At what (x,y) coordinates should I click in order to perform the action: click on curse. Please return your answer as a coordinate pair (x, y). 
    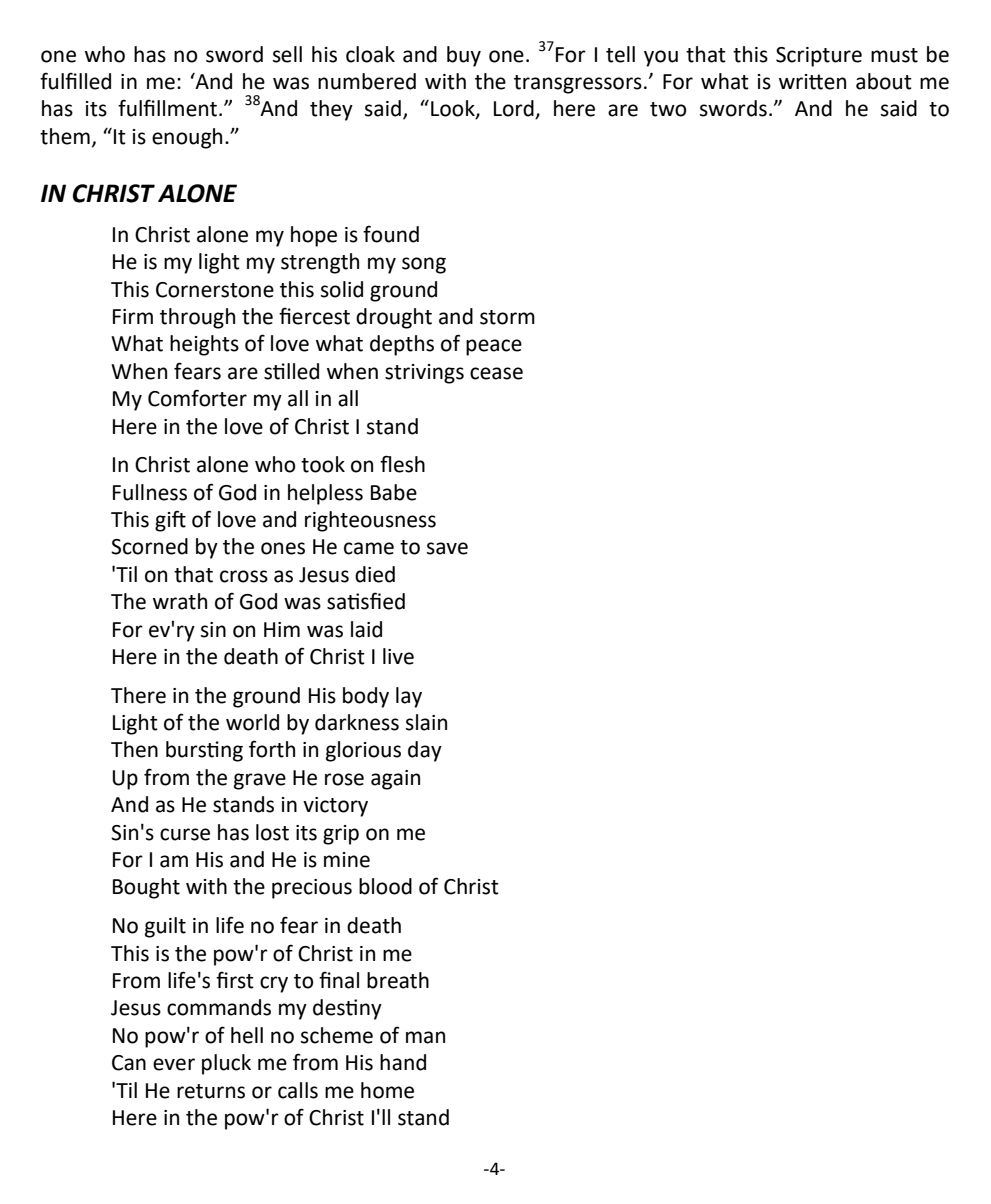
    Looking at the image, I should click on (185, 834).
